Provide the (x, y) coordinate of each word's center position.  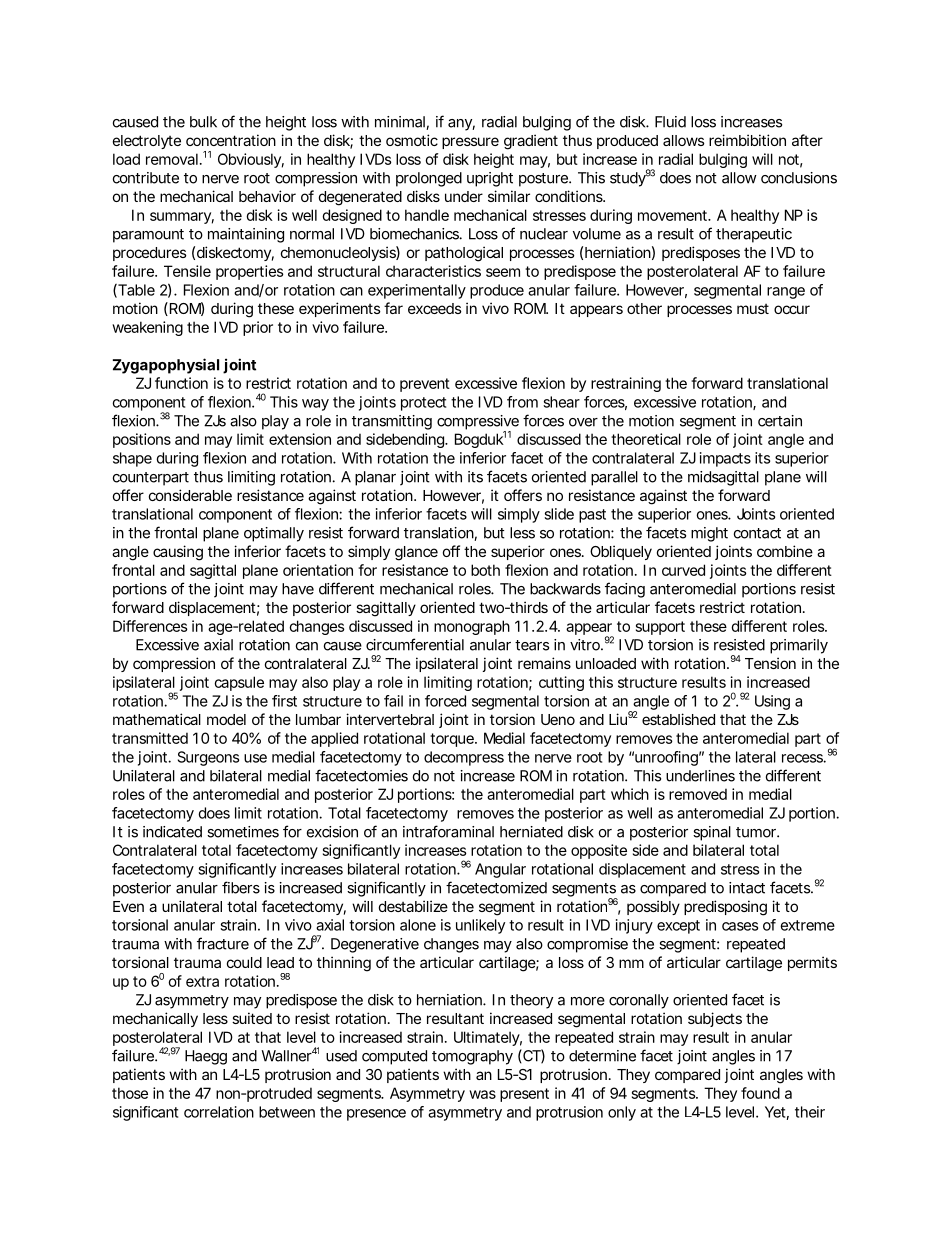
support (660, 628)
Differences (150, 626)
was (482, 1094)
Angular (500, 870)
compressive (478, 423)
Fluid (670, 122)
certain (780, 421)
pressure (470, 143)
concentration (231, 140)
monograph (472, 627)
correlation (219, 1112)
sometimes (243, 832)
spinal (712, 833)
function (181, 383)
